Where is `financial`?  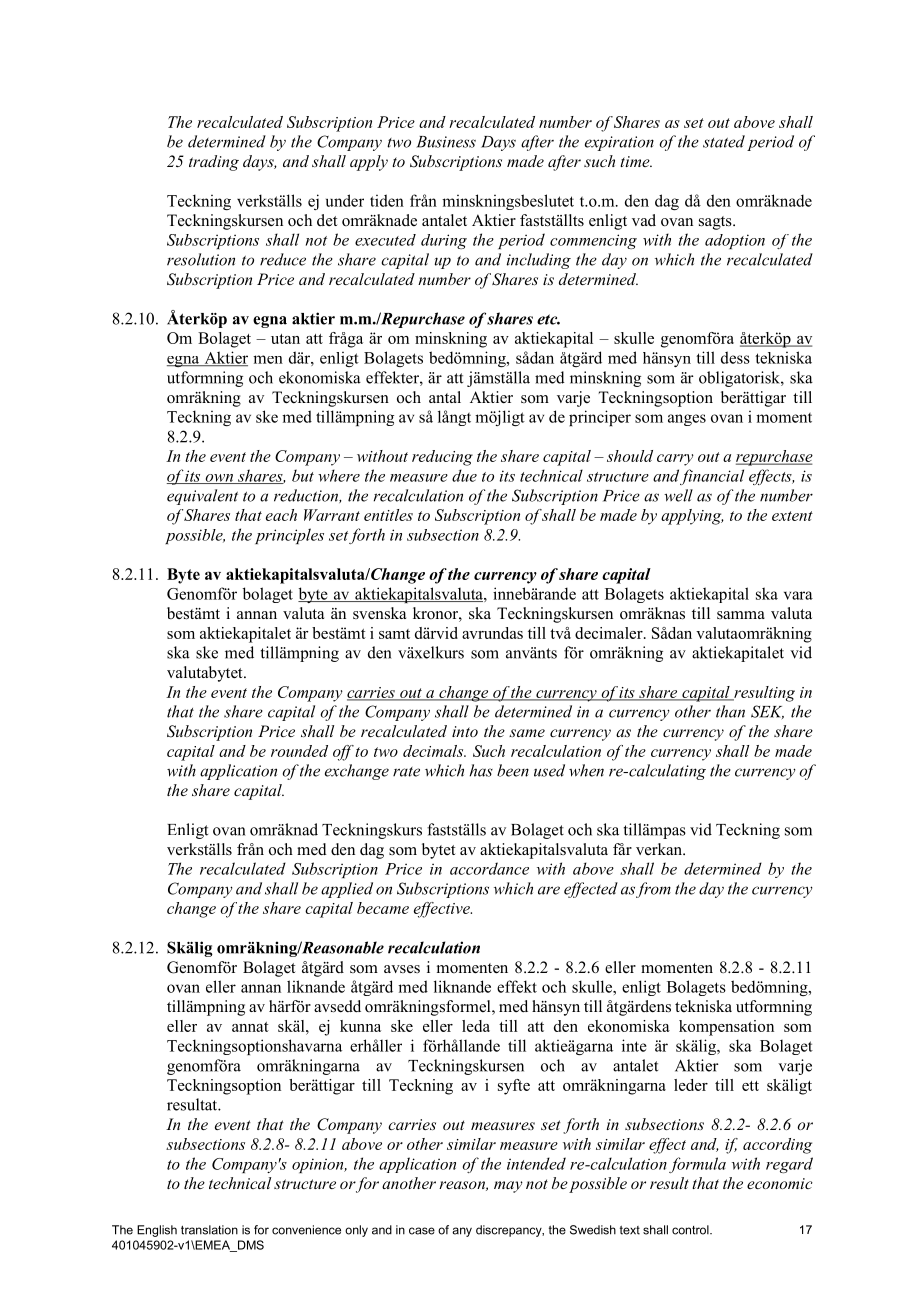 financial is located at coordinates (712, 477).
